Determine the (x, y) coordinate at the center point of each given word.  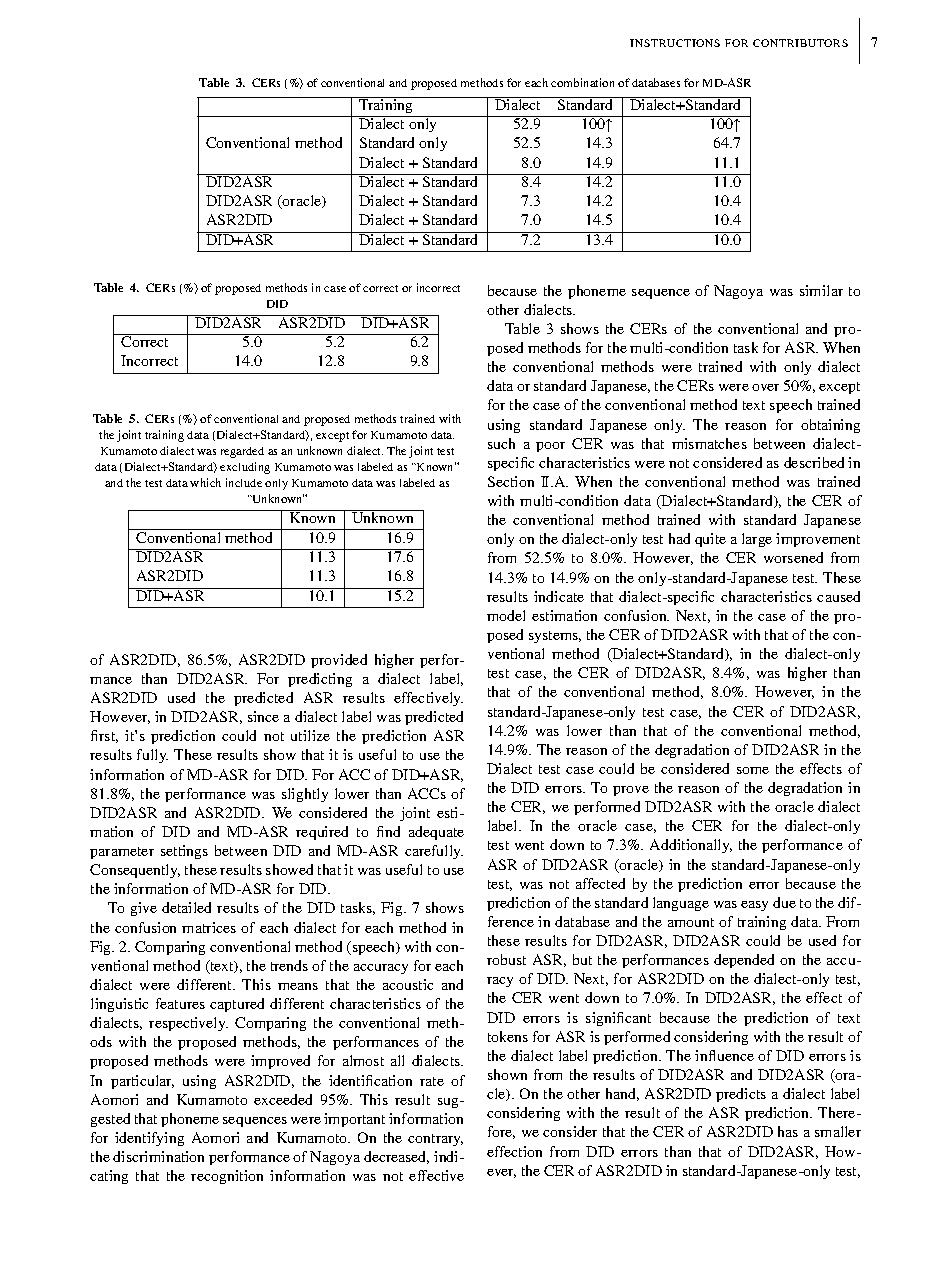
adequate (436, 833)
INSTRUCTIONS (675, 43)
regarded (242, 452)
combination (582, 82)
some (753, 770)
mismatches (709, 443)
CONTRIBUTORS (800, 43)
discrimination (158, 1156)
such (501, 443)
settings (184, 852)
